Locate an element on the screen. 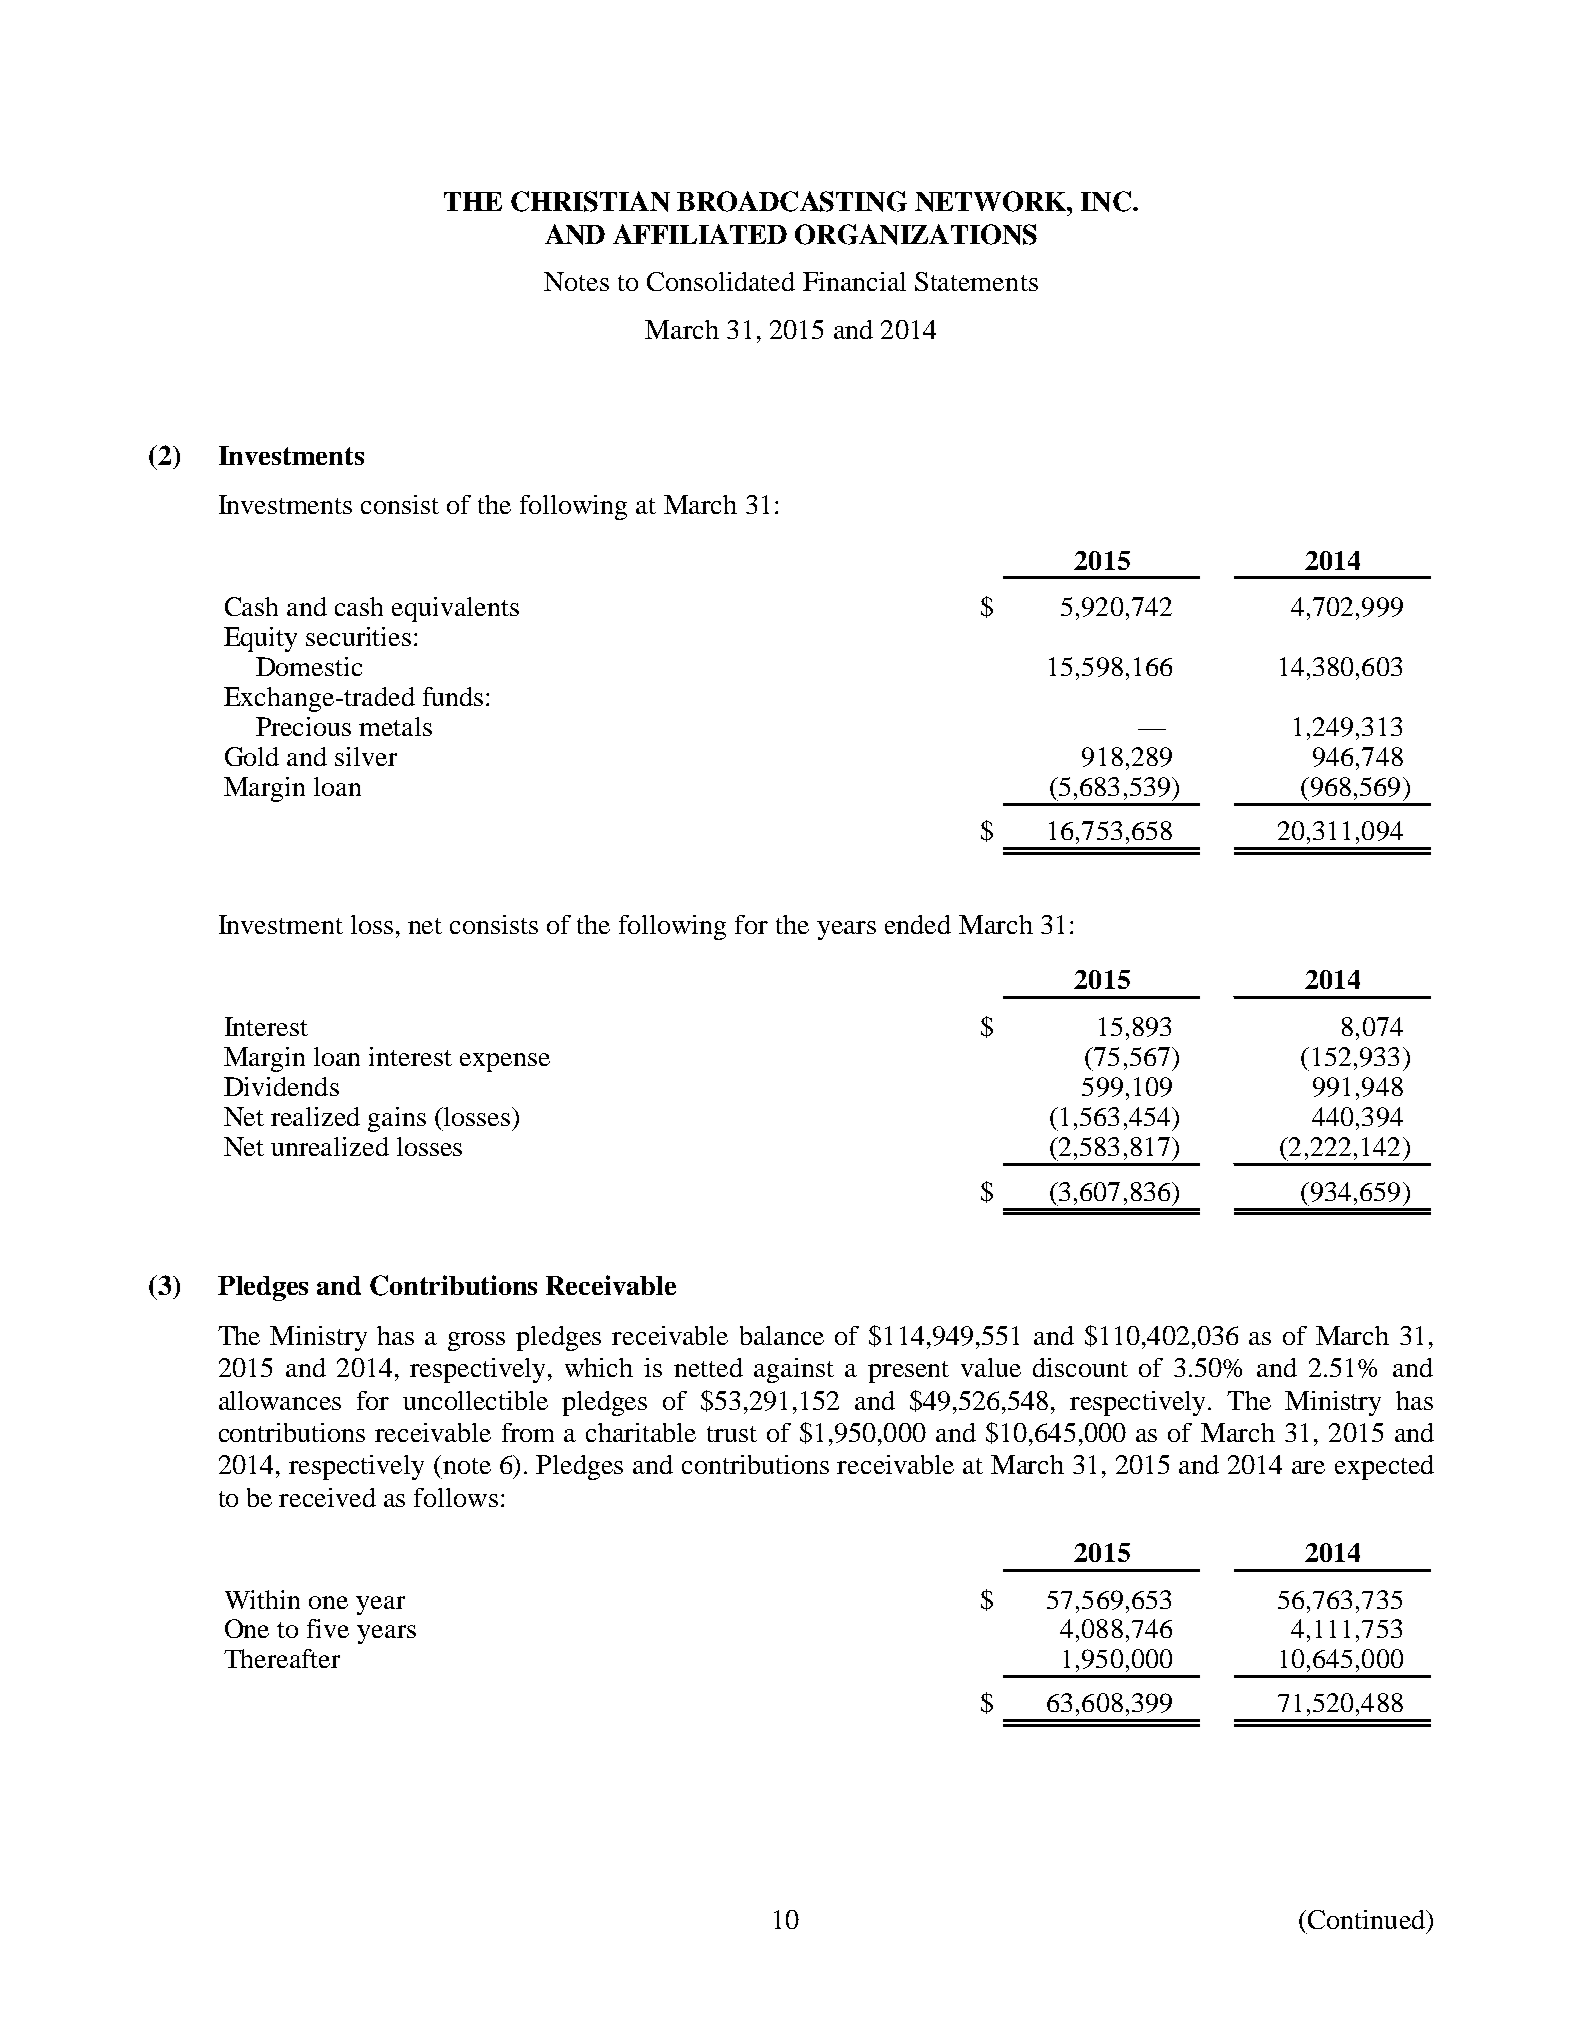  CHRISTIAN is located at coordinates (590, 201).
